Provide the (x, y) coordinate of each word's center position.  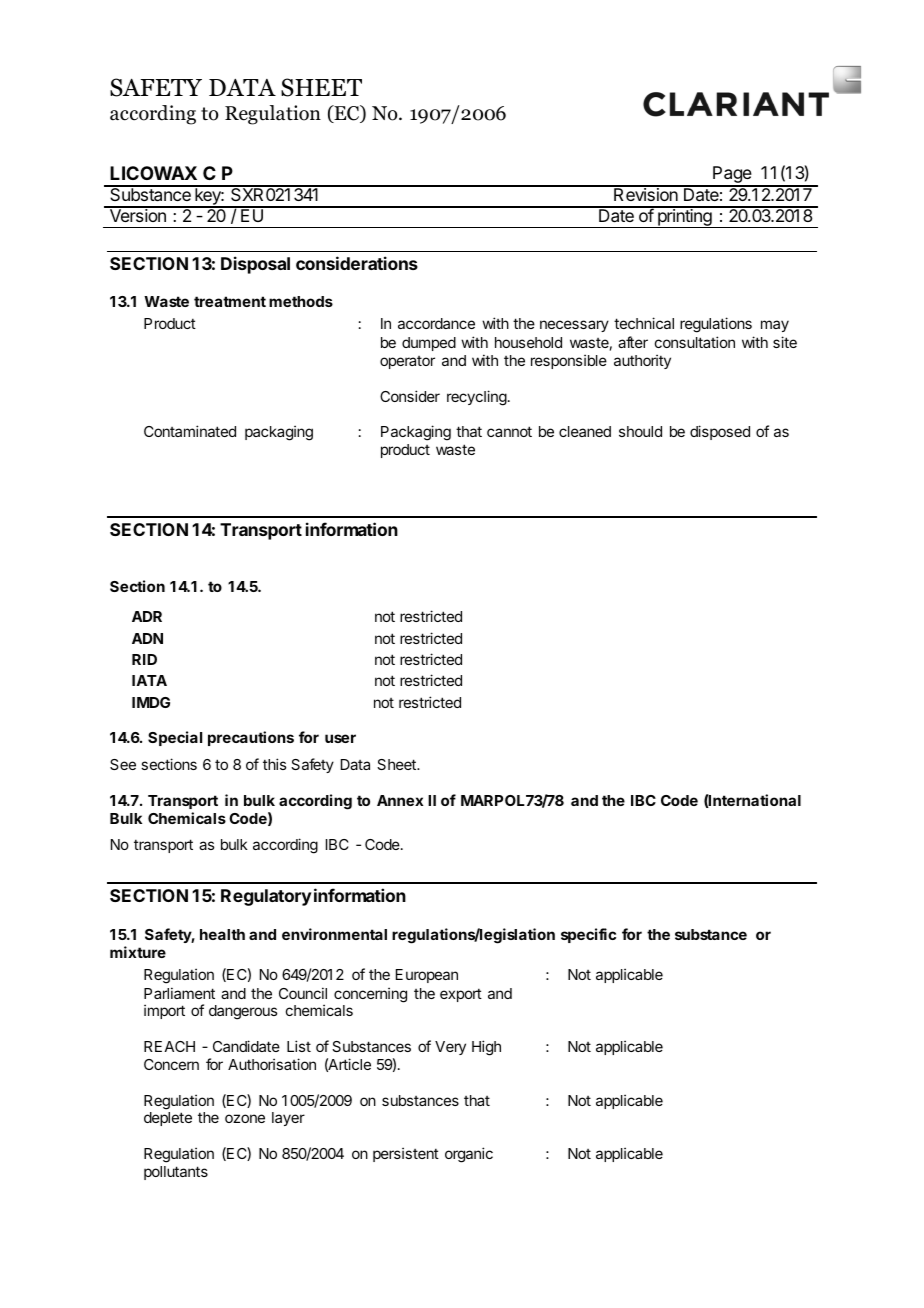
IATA (149, 680)
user (340, 738)
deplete (168, 1119)
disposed (720, 432)
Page (732, 176)
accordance (436, 323)
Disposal (255, 265)
